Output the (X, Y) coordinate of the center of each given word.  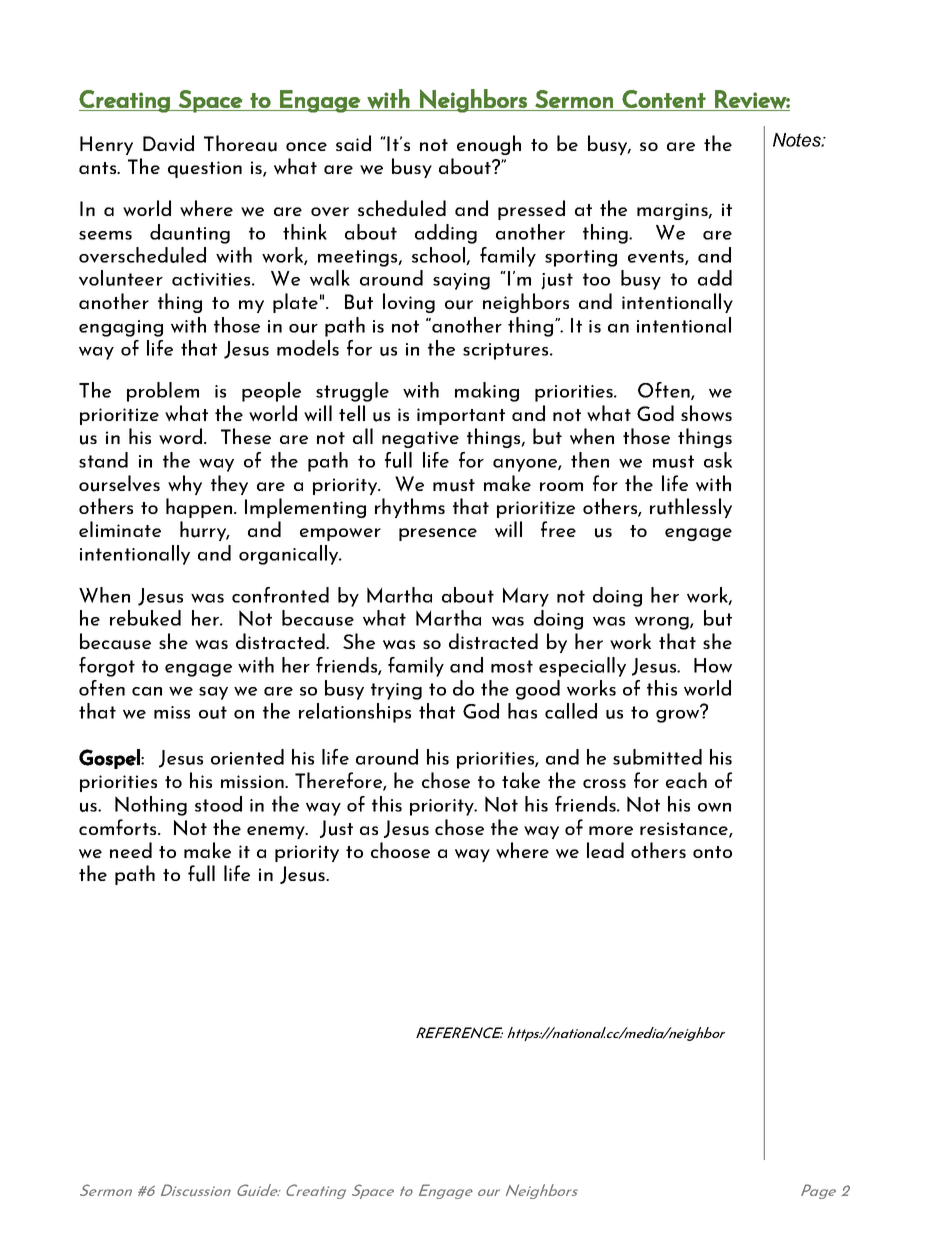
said (353, 143)
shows (706, 413)
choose (400, 850)
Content (664, 99)
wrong (663, 623)
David (168, 143)
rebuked (145, 618)
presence (438, 534)
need (131, 850)
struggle (352, 392)
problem (163, 392)
